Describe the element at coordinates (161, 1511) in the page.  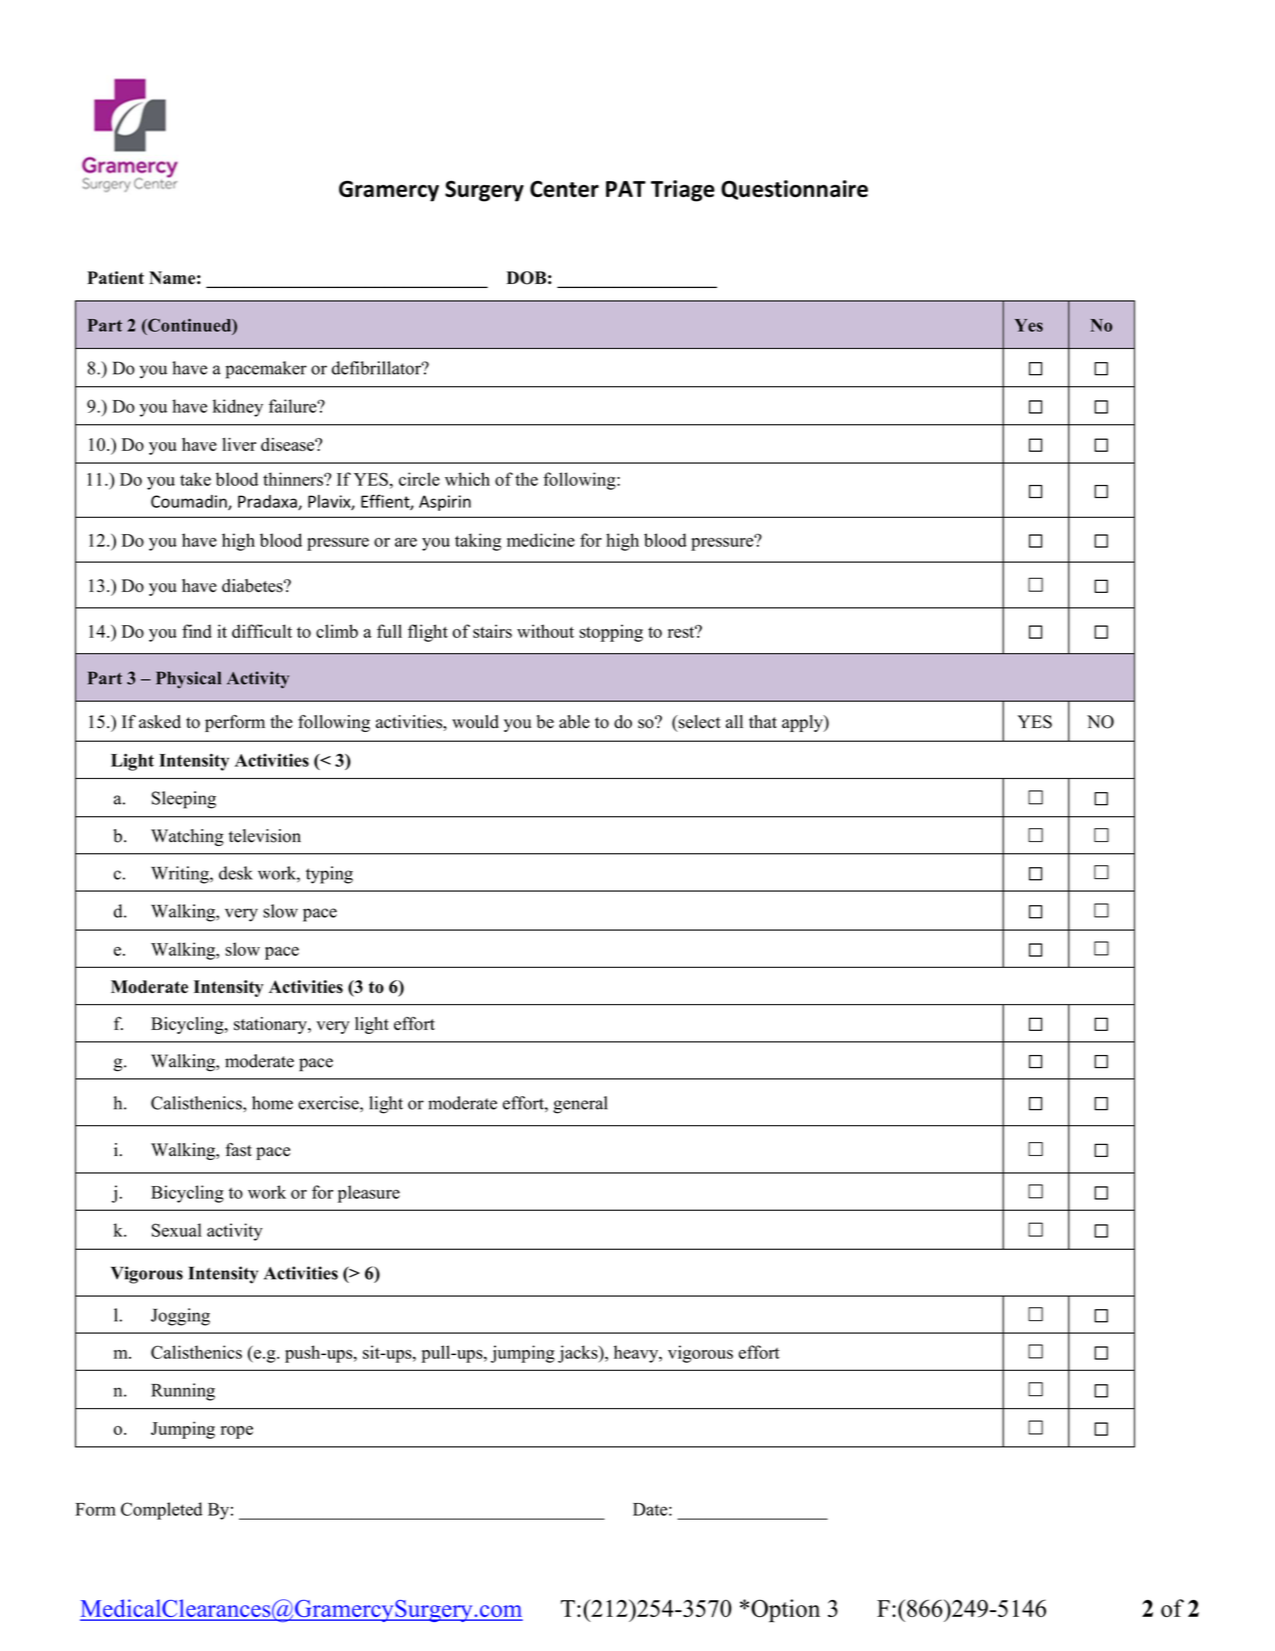
I see `Completed` at that location.
